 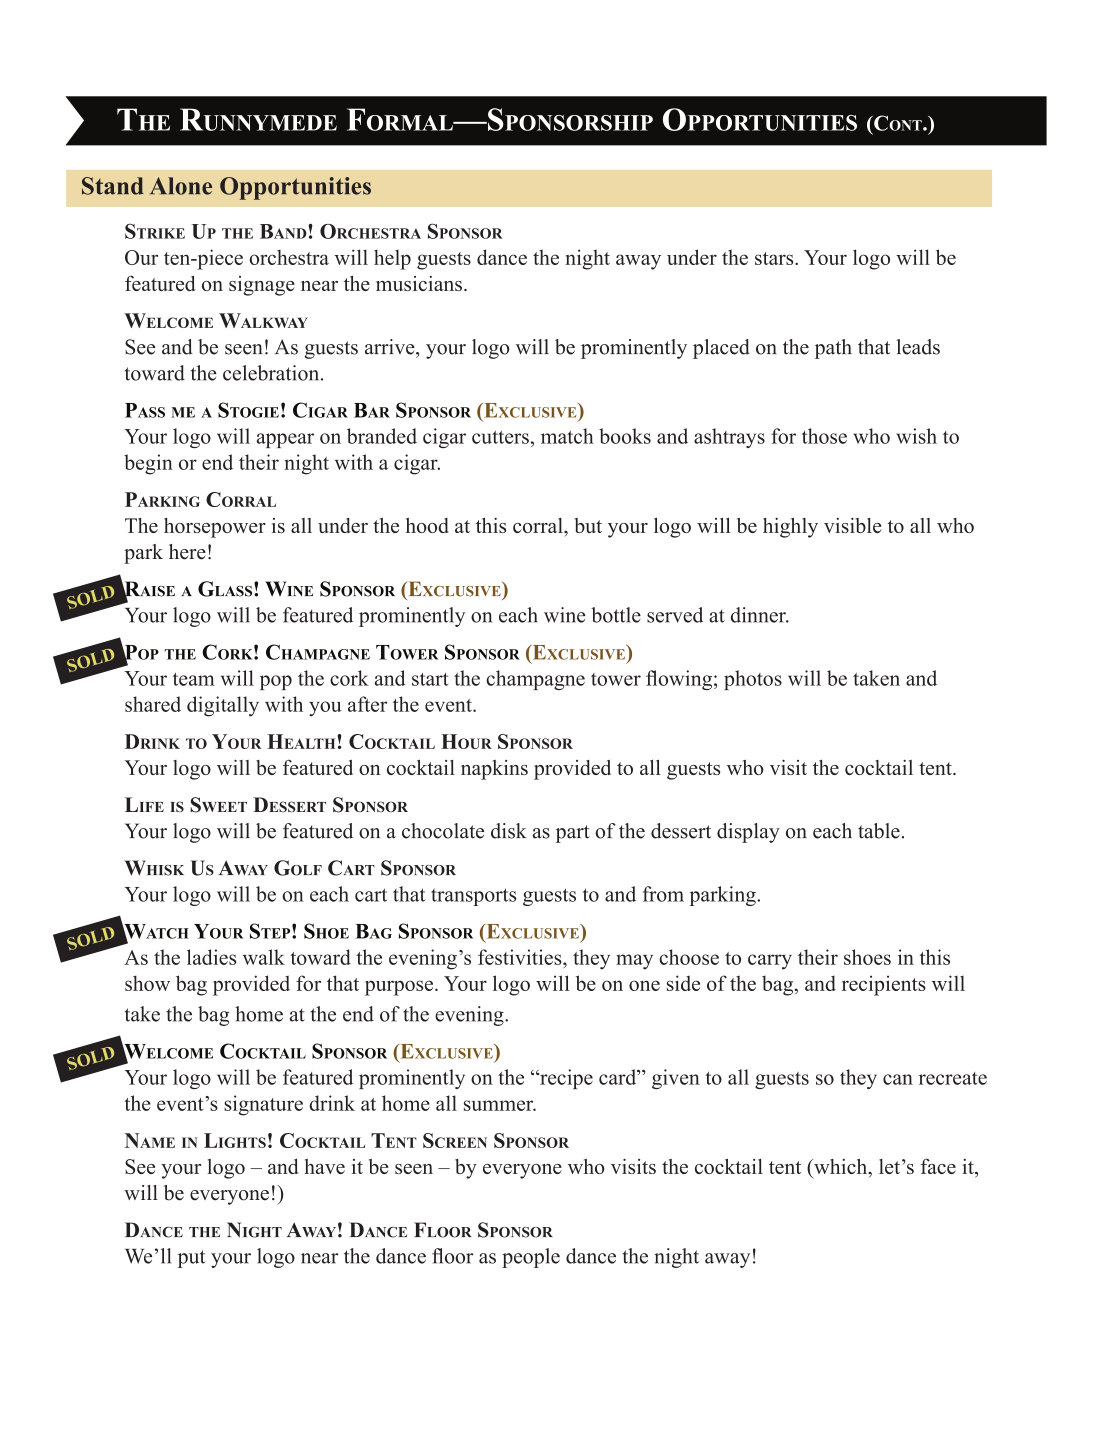 What do you see at coordinates (775, 258) in the page?
I see `stars` at bounding box center [775, 258].
